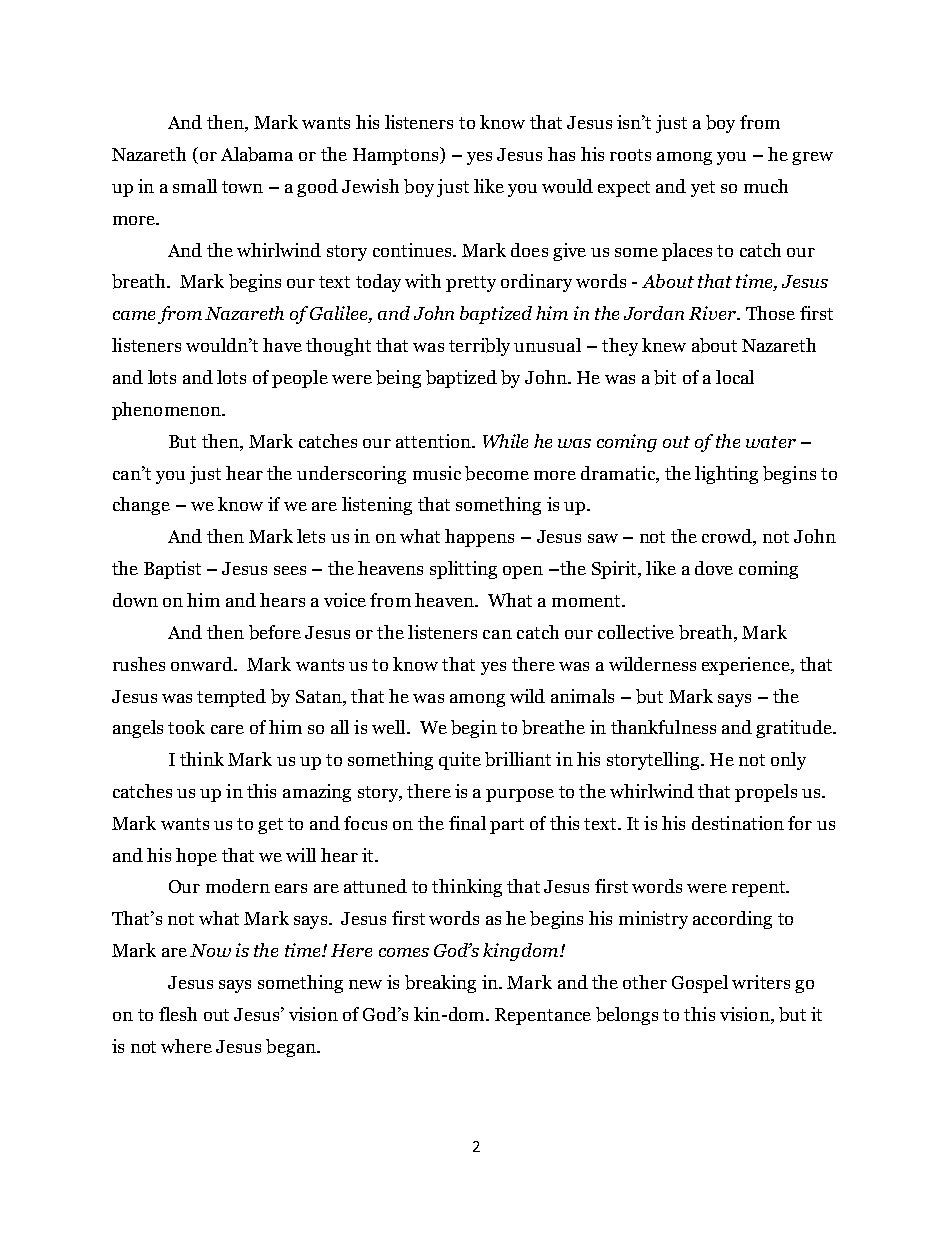 This document has height=1233, width=952. Describe the element at coordinates (700, 984) in the document. I see `Gospel` at that location.
